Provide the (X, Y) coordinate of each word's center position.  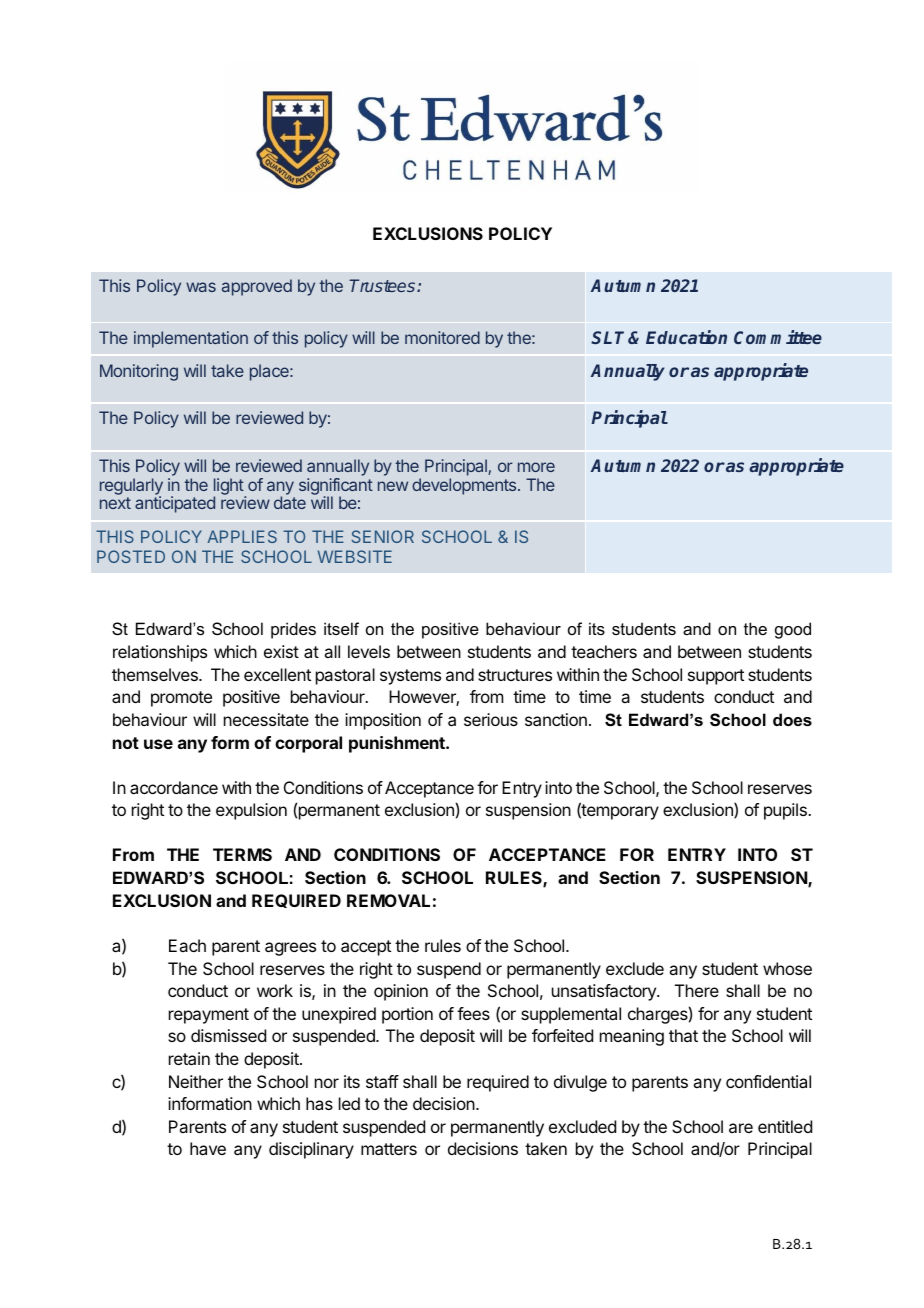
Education (686, 337)
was (201, 287)
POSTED (131, 556)
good (793, 630)
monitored (442, 337)
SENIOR (383, 536)
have (208, 1148)
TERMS (242, 854)
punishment (398, 744)
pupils (786, 811)
